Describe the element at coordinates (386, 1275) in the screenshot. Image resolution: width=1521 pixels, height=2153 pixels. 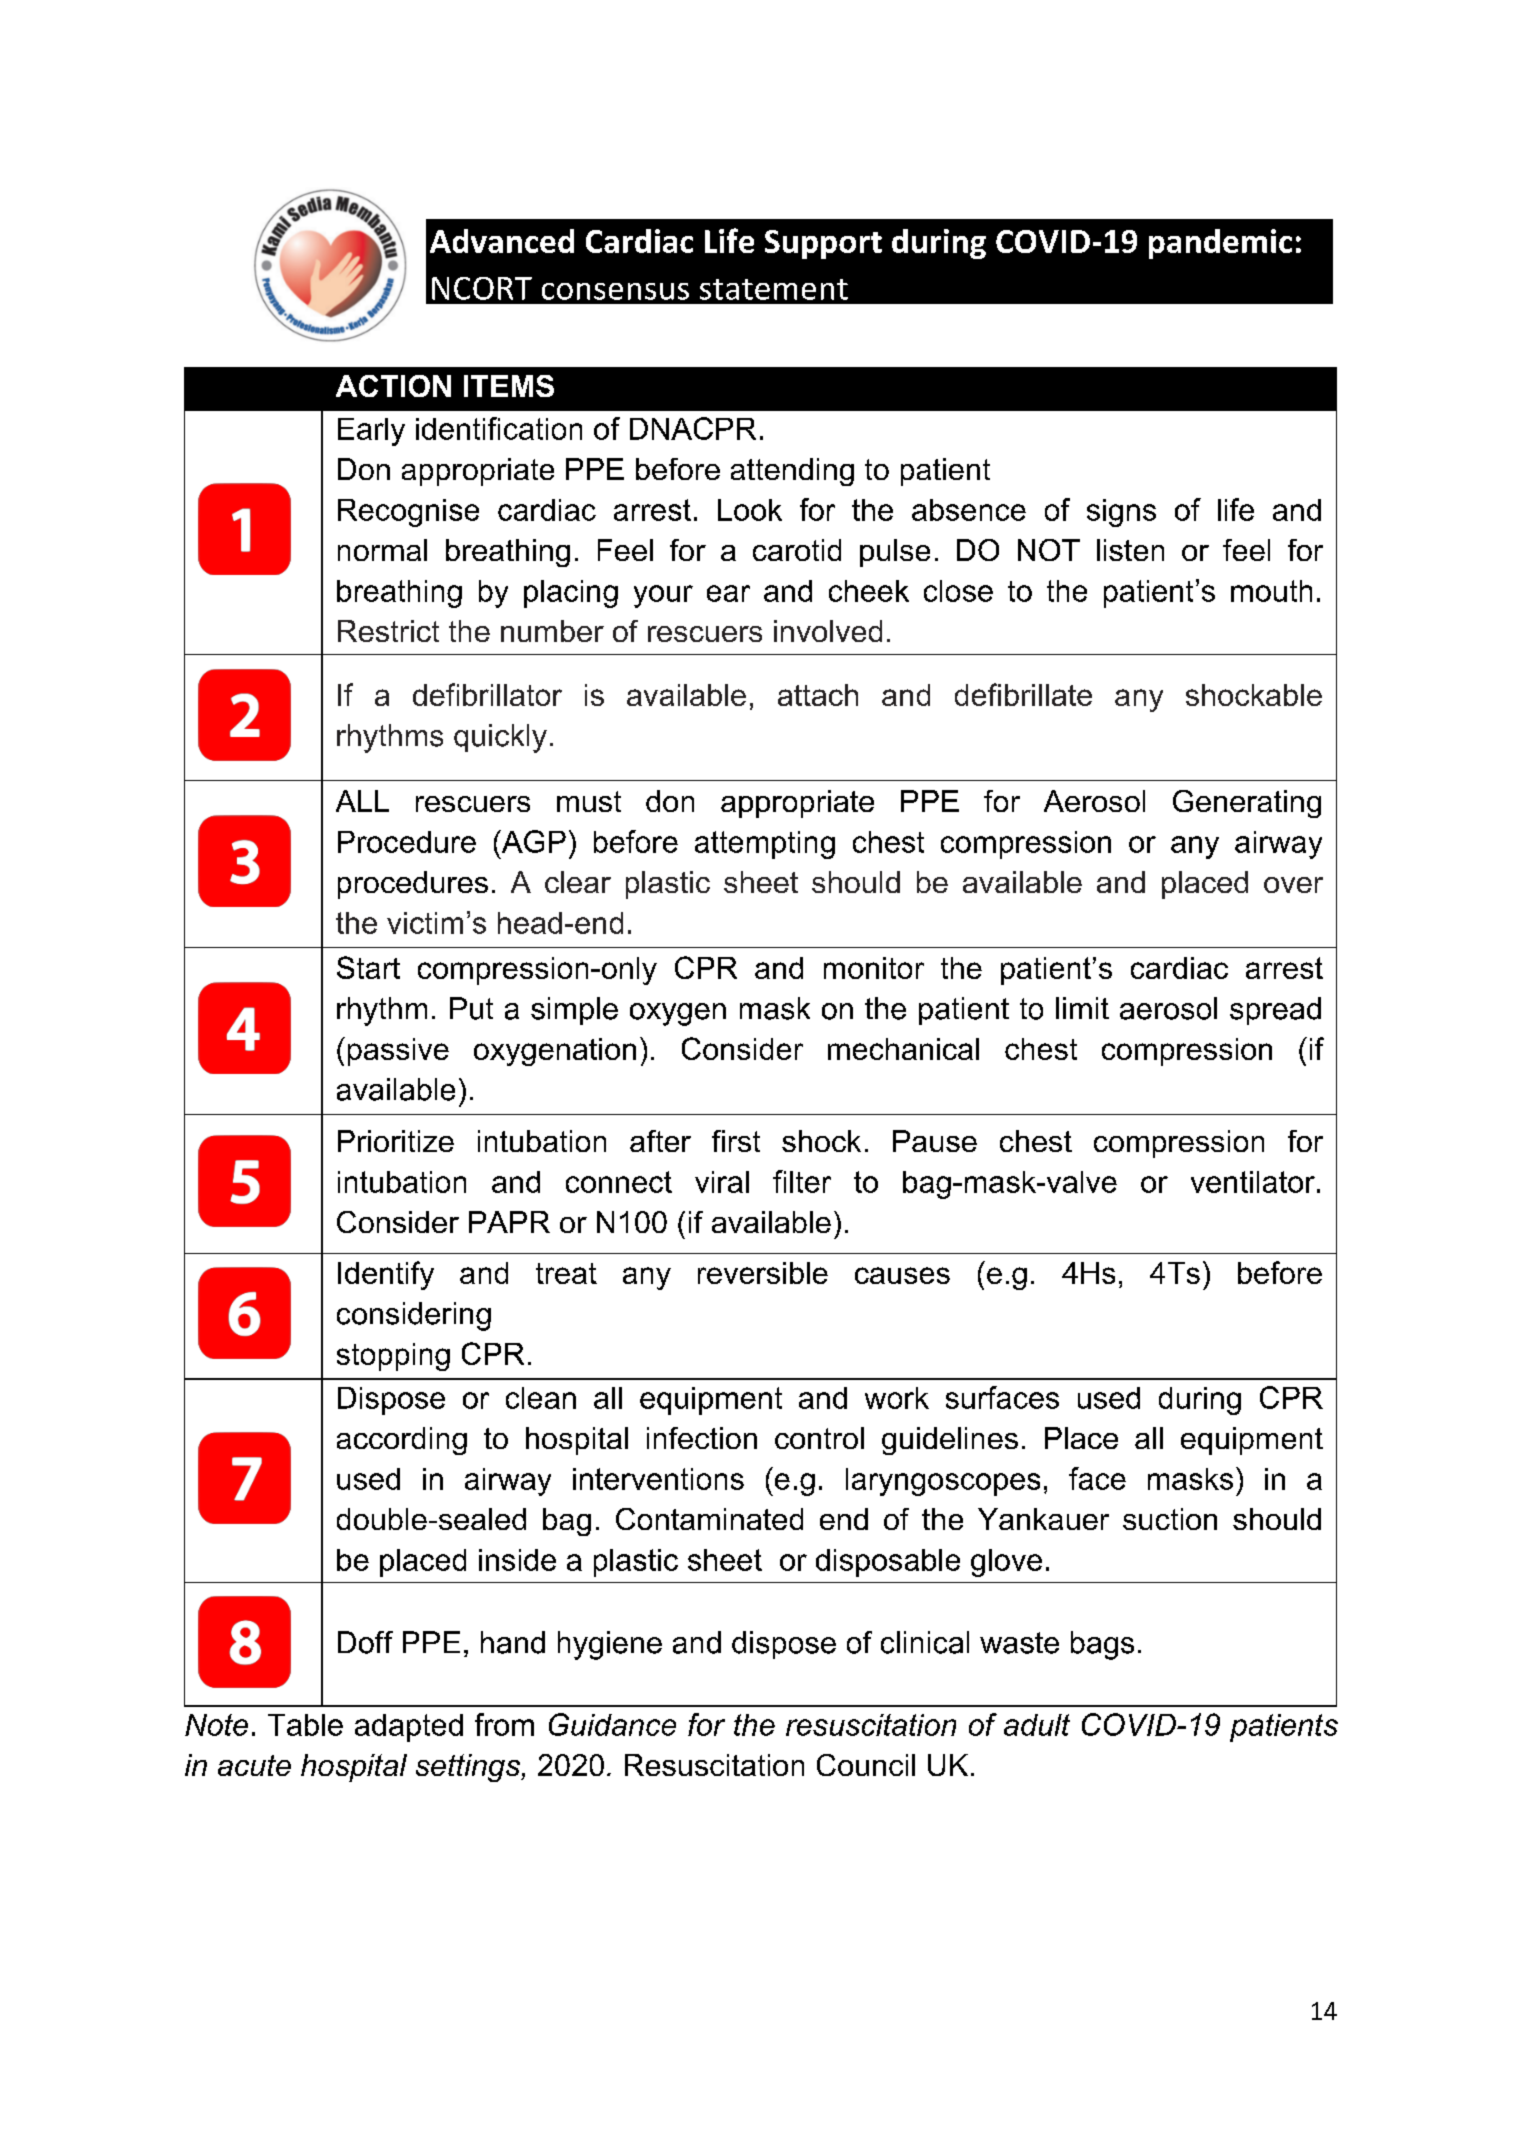
I see `Identify` at that location.
